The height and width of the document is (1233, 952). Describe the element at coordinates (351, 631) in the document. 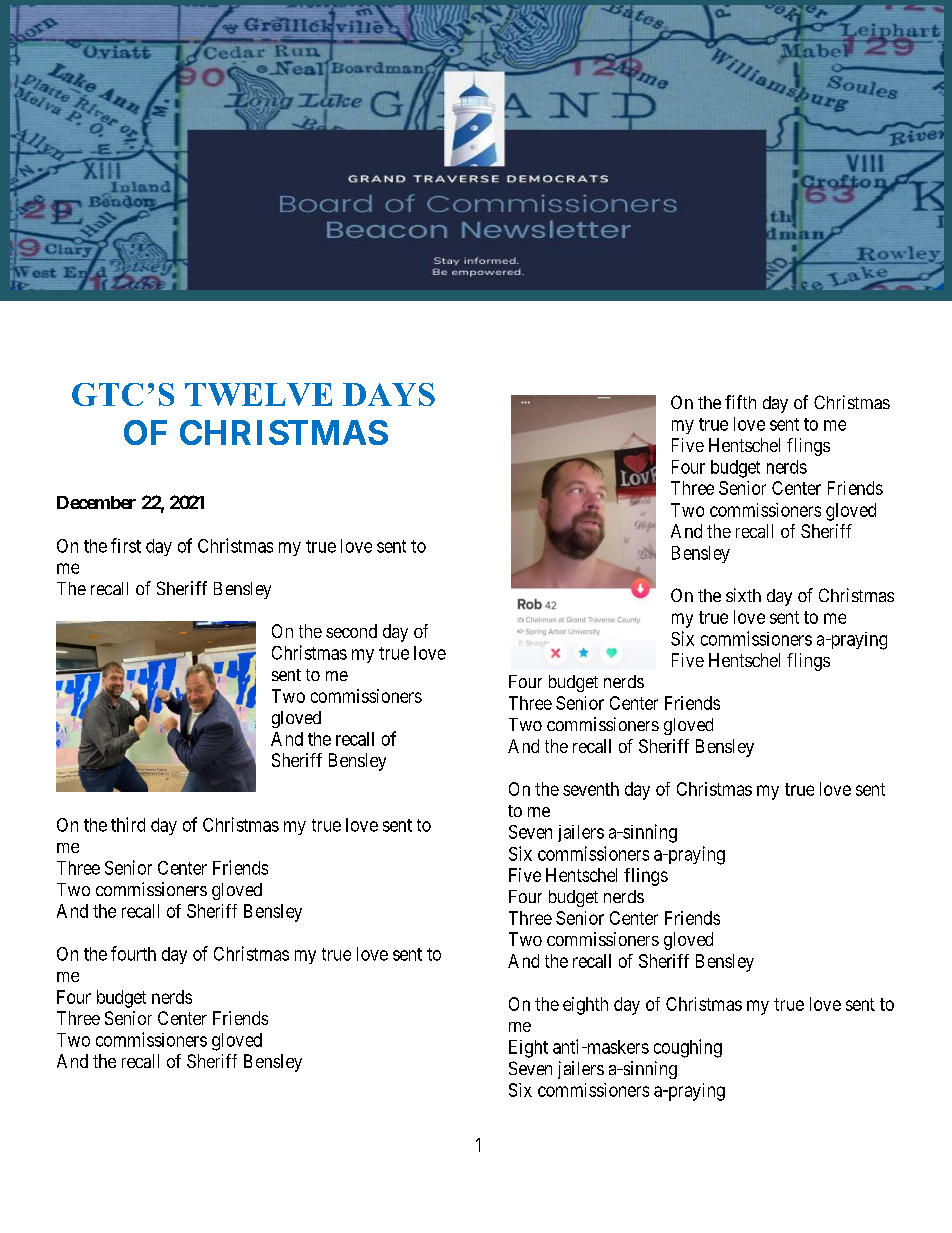

I see `second` at that location.
